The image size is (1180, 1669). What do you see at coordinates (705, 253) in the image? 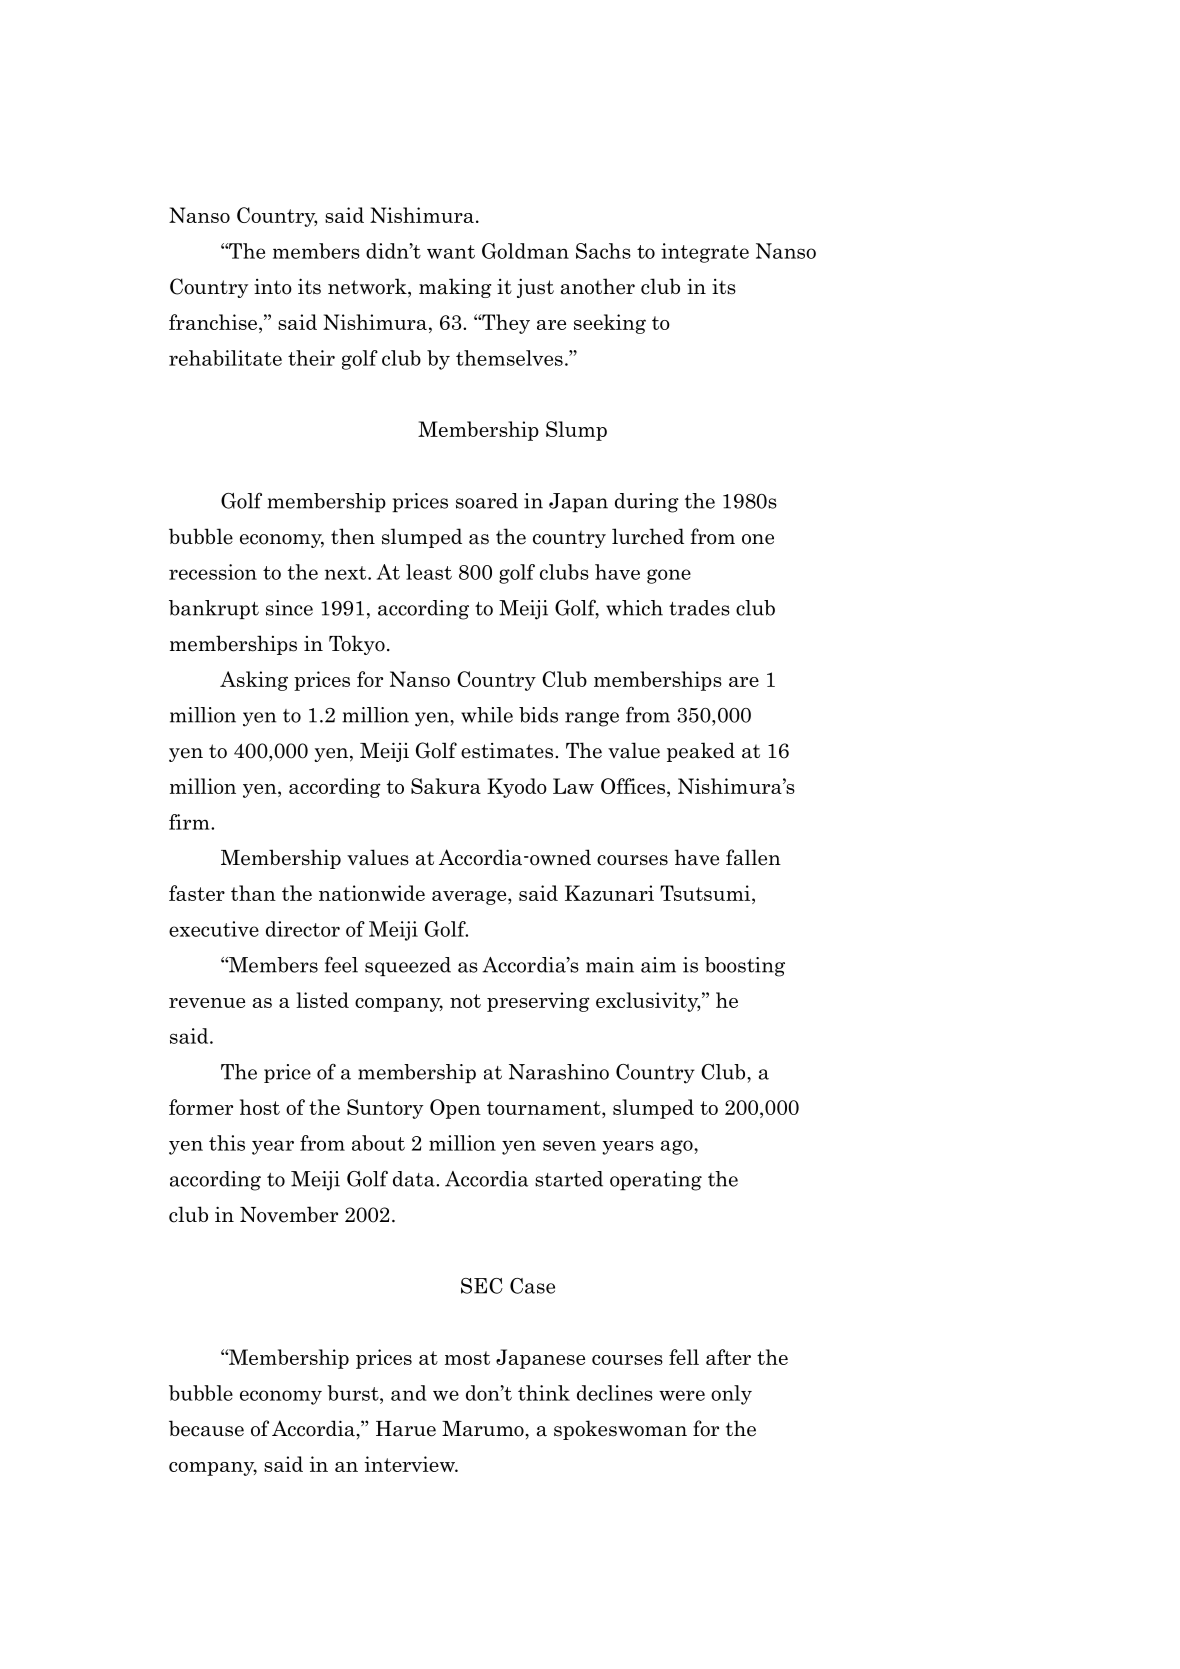
I see `integrate` at bounding box center [705, 253].
